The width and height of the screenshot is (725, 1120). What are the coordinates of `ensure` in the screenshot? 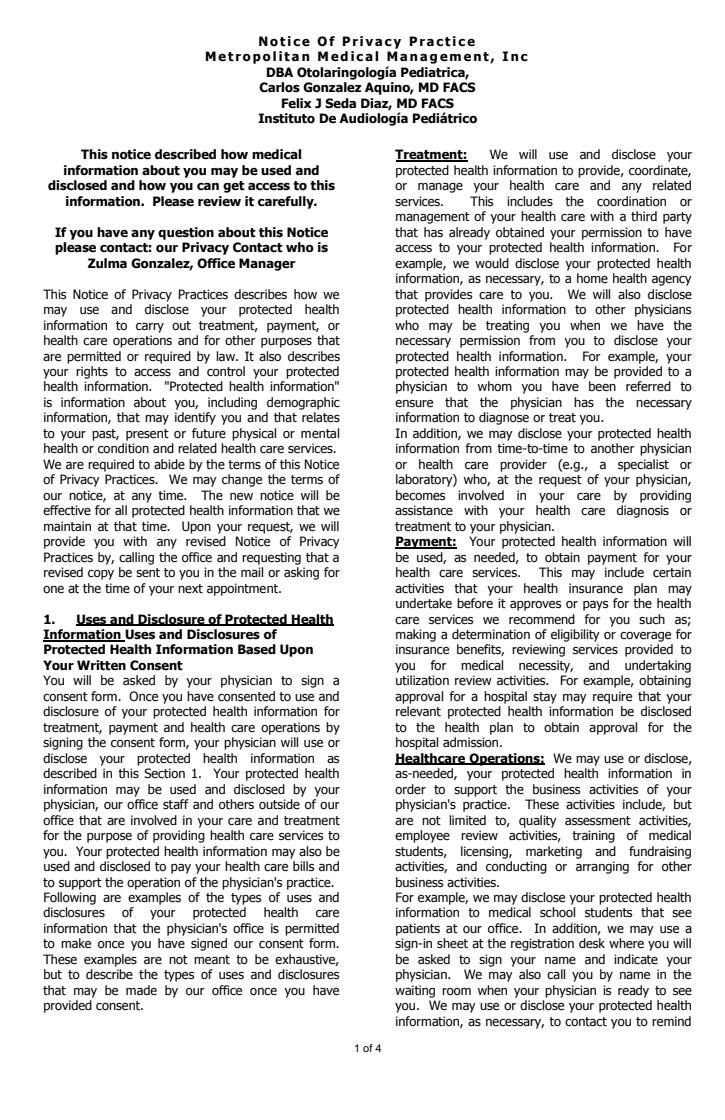 It's located at (414, 404).
